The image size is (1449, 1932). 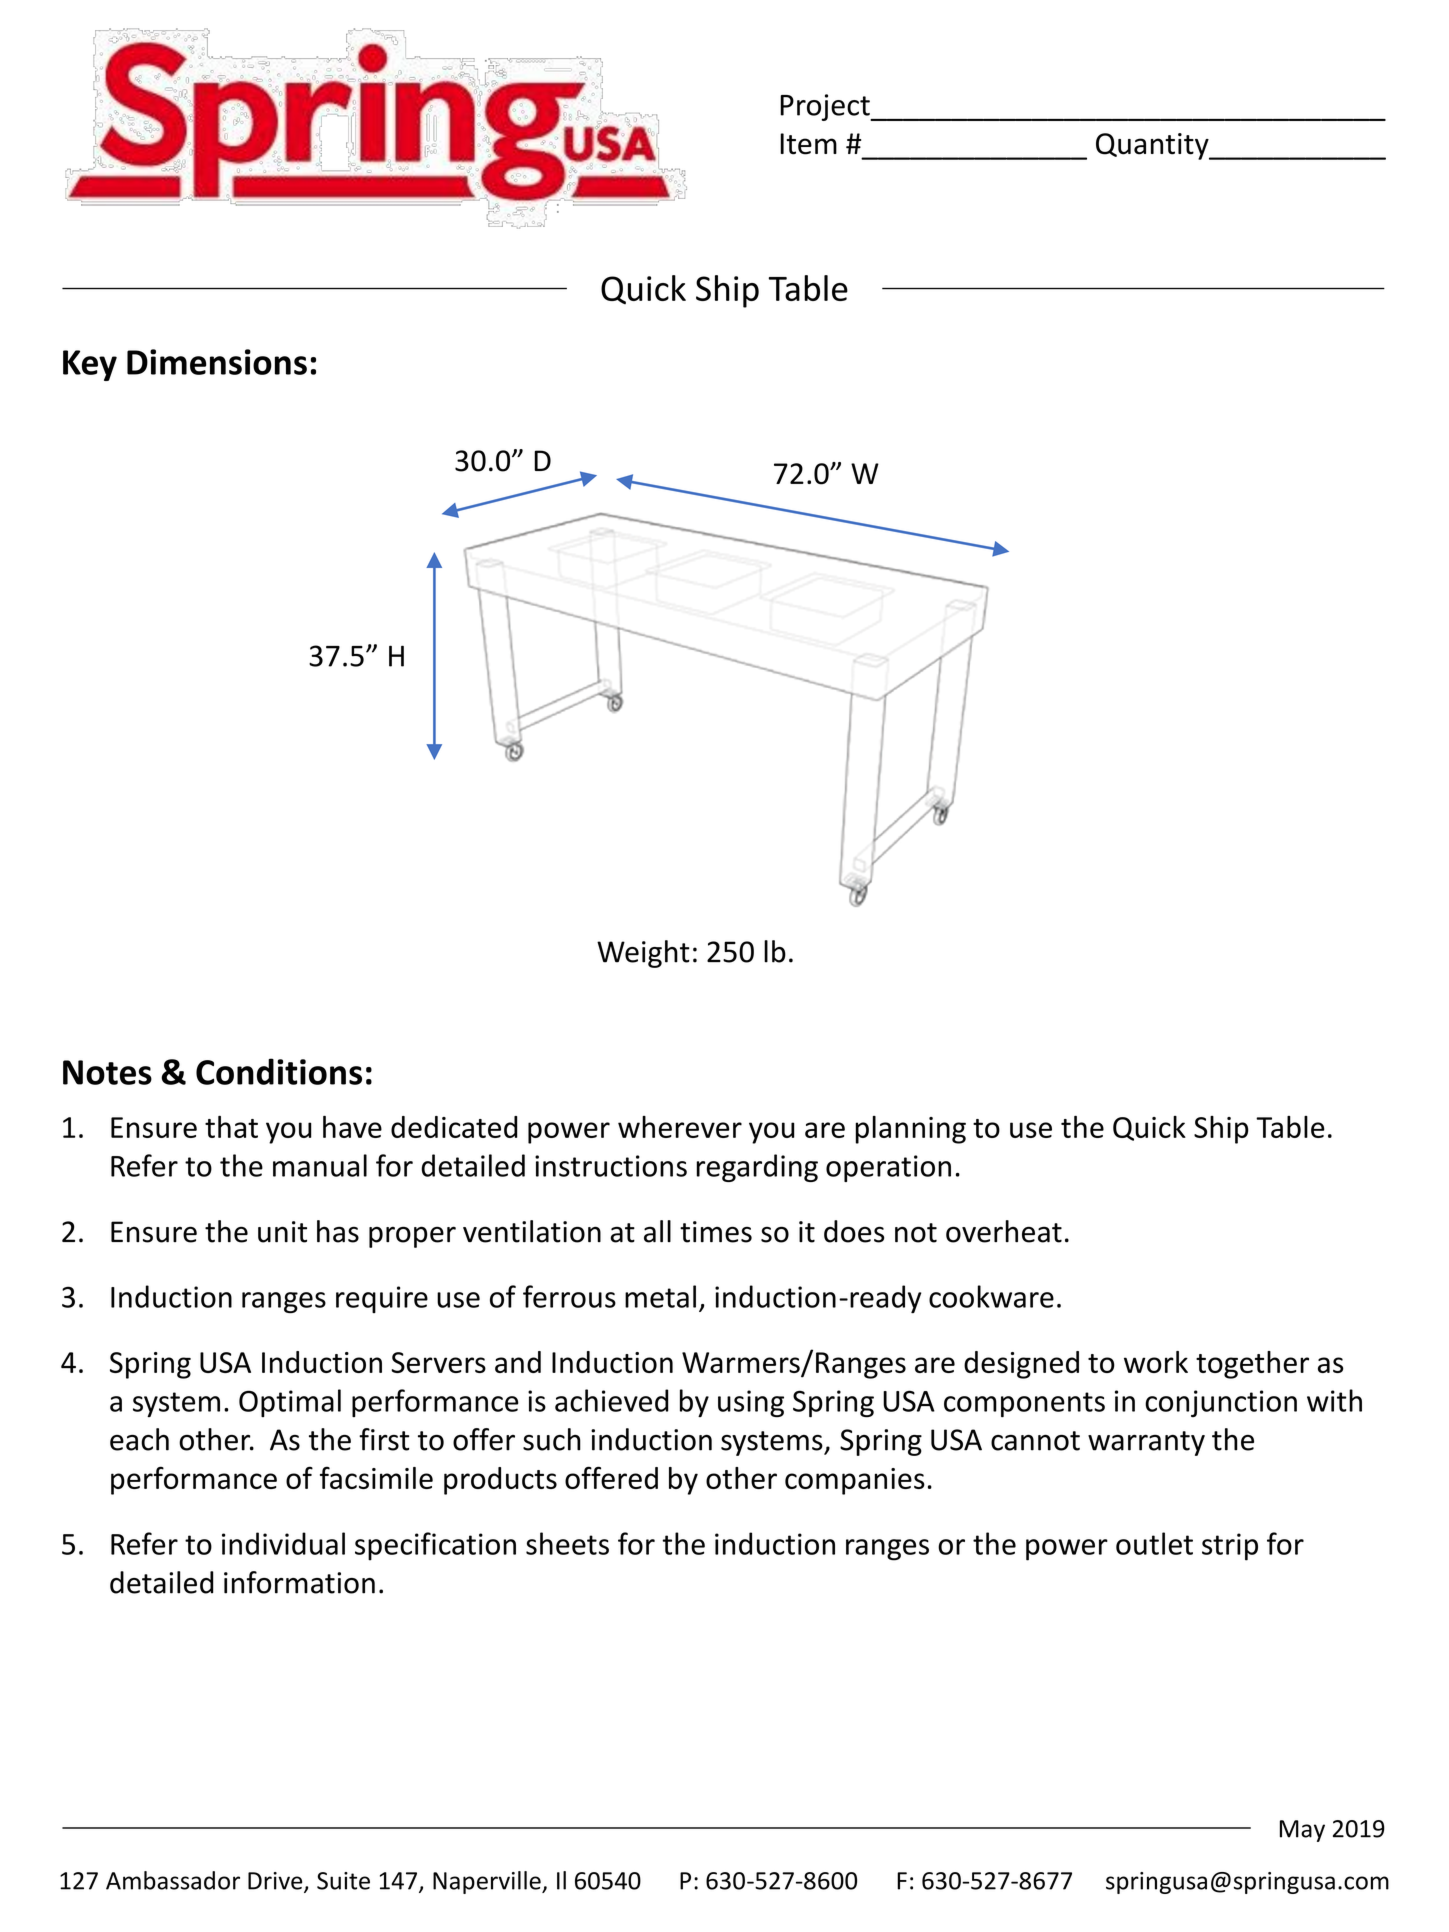 I want to click on regarding, so click(x=757, y=1168).
